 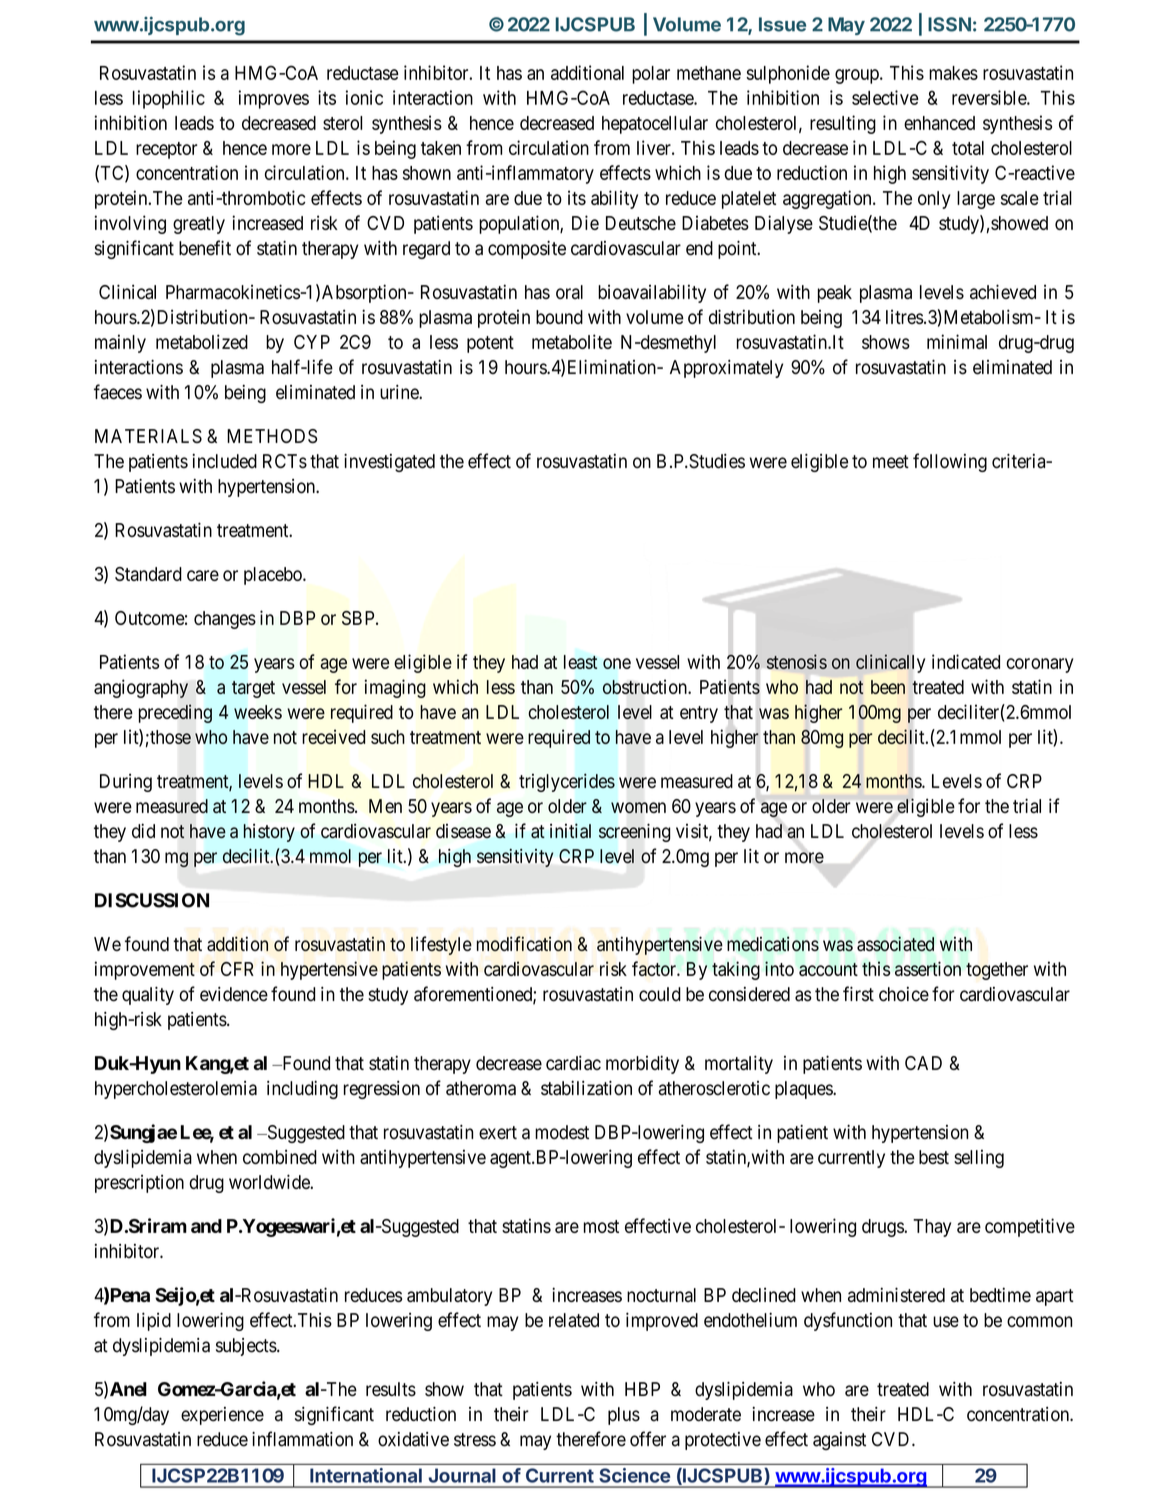 I want to click on polar, so click(x=651, y=75).
